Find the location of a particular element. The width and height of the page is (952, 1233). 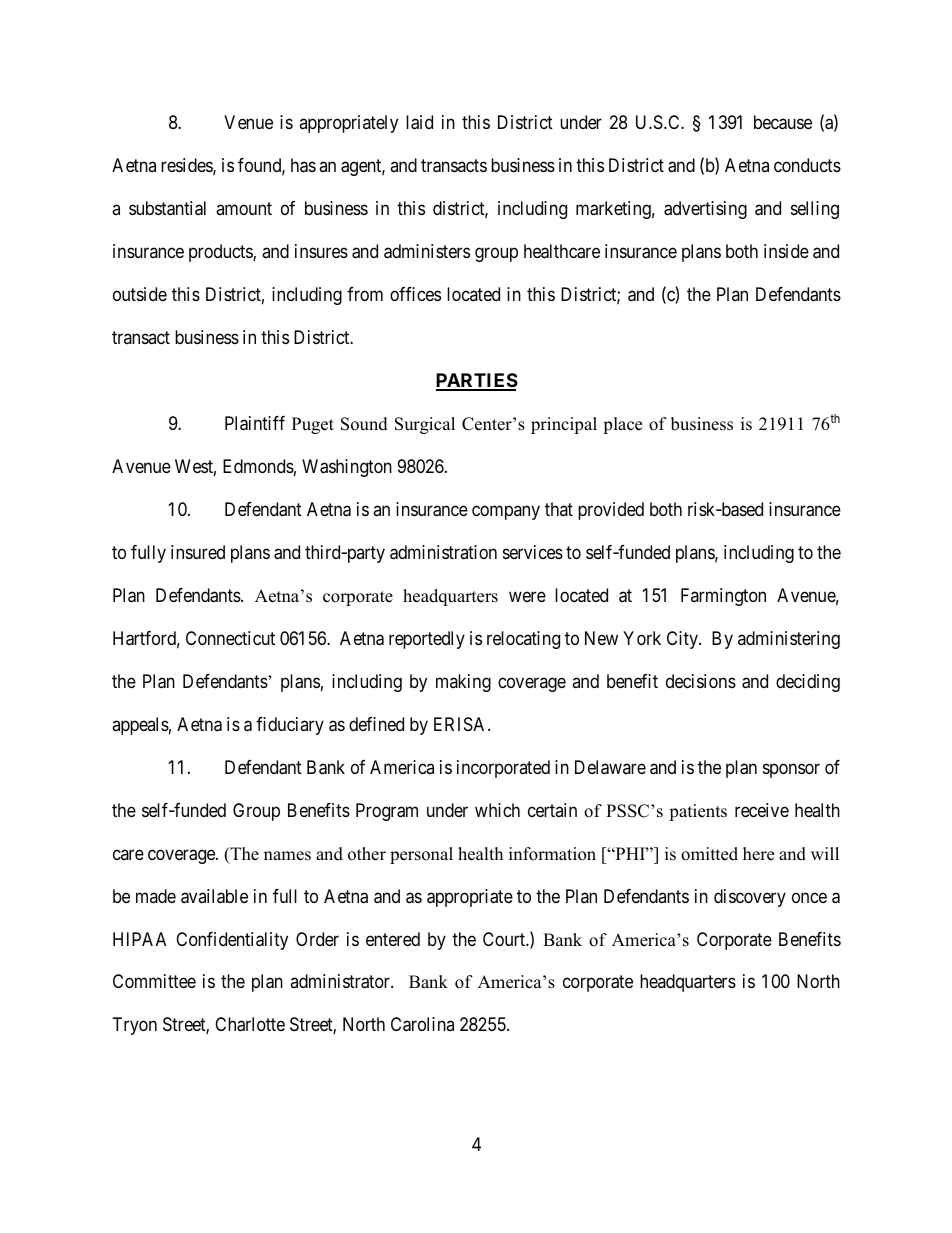

because is located at coordinates (783, 122).
